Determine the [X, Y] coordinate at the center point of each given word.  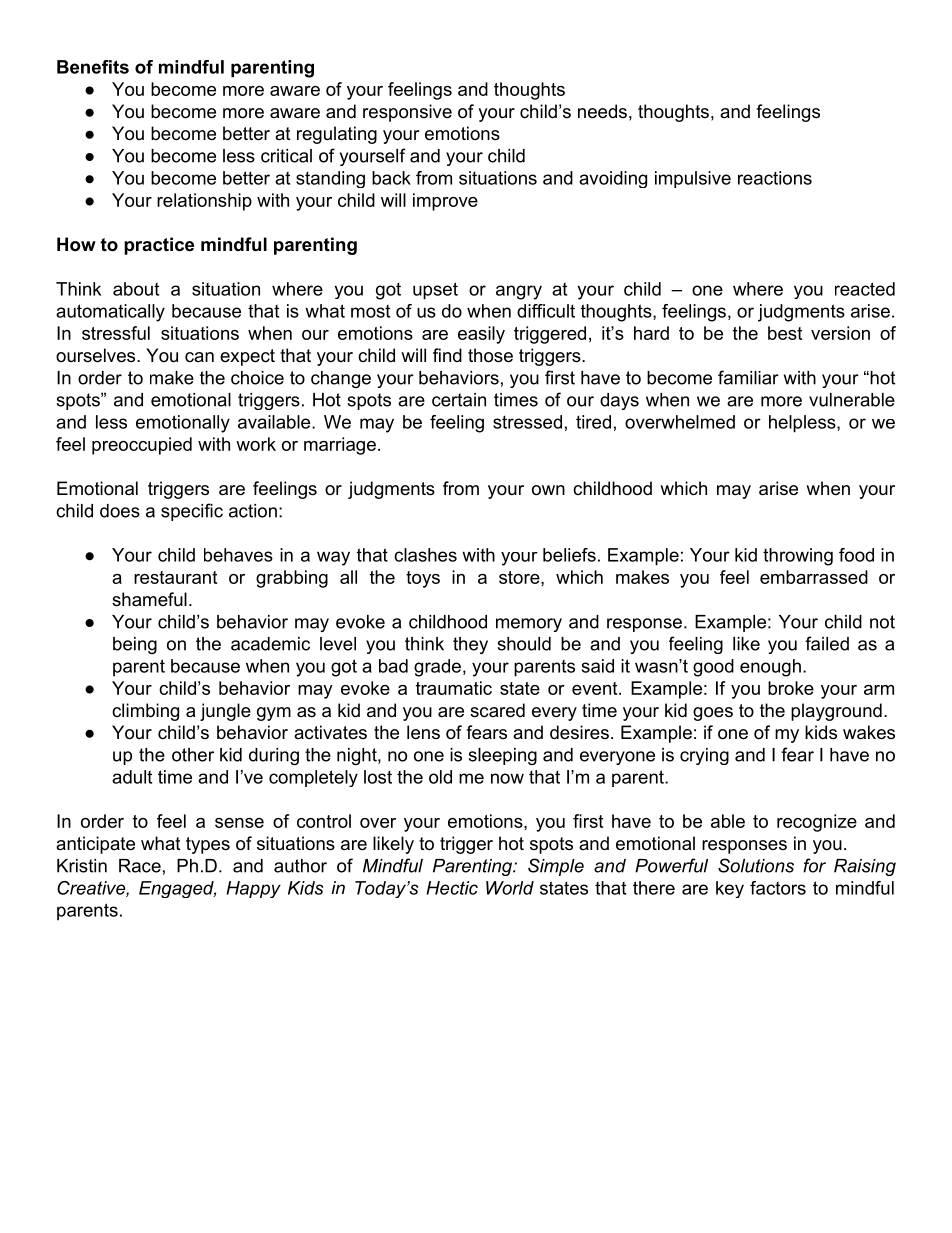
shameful [149, 599]
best [785, 333]
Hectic [452, 888]
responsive [407, 113]
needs [602, 111]
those [490, 355]
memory [529, 625]
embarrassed [814, 577]
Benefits [93, 67]
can [199, 357]
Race [140, 866]
